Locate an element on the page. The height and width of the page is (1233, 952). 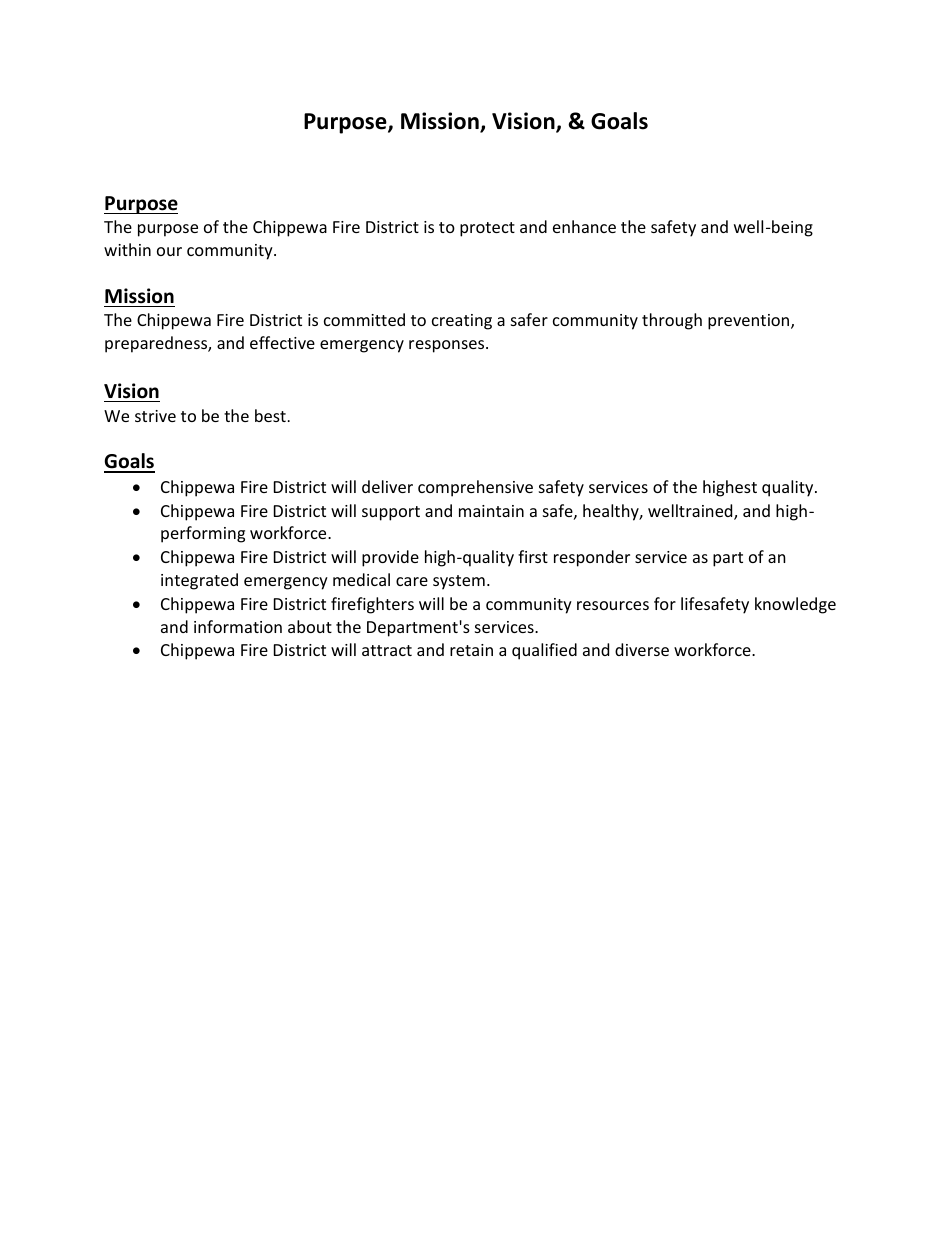
support is located at coordinates (391, 513).
